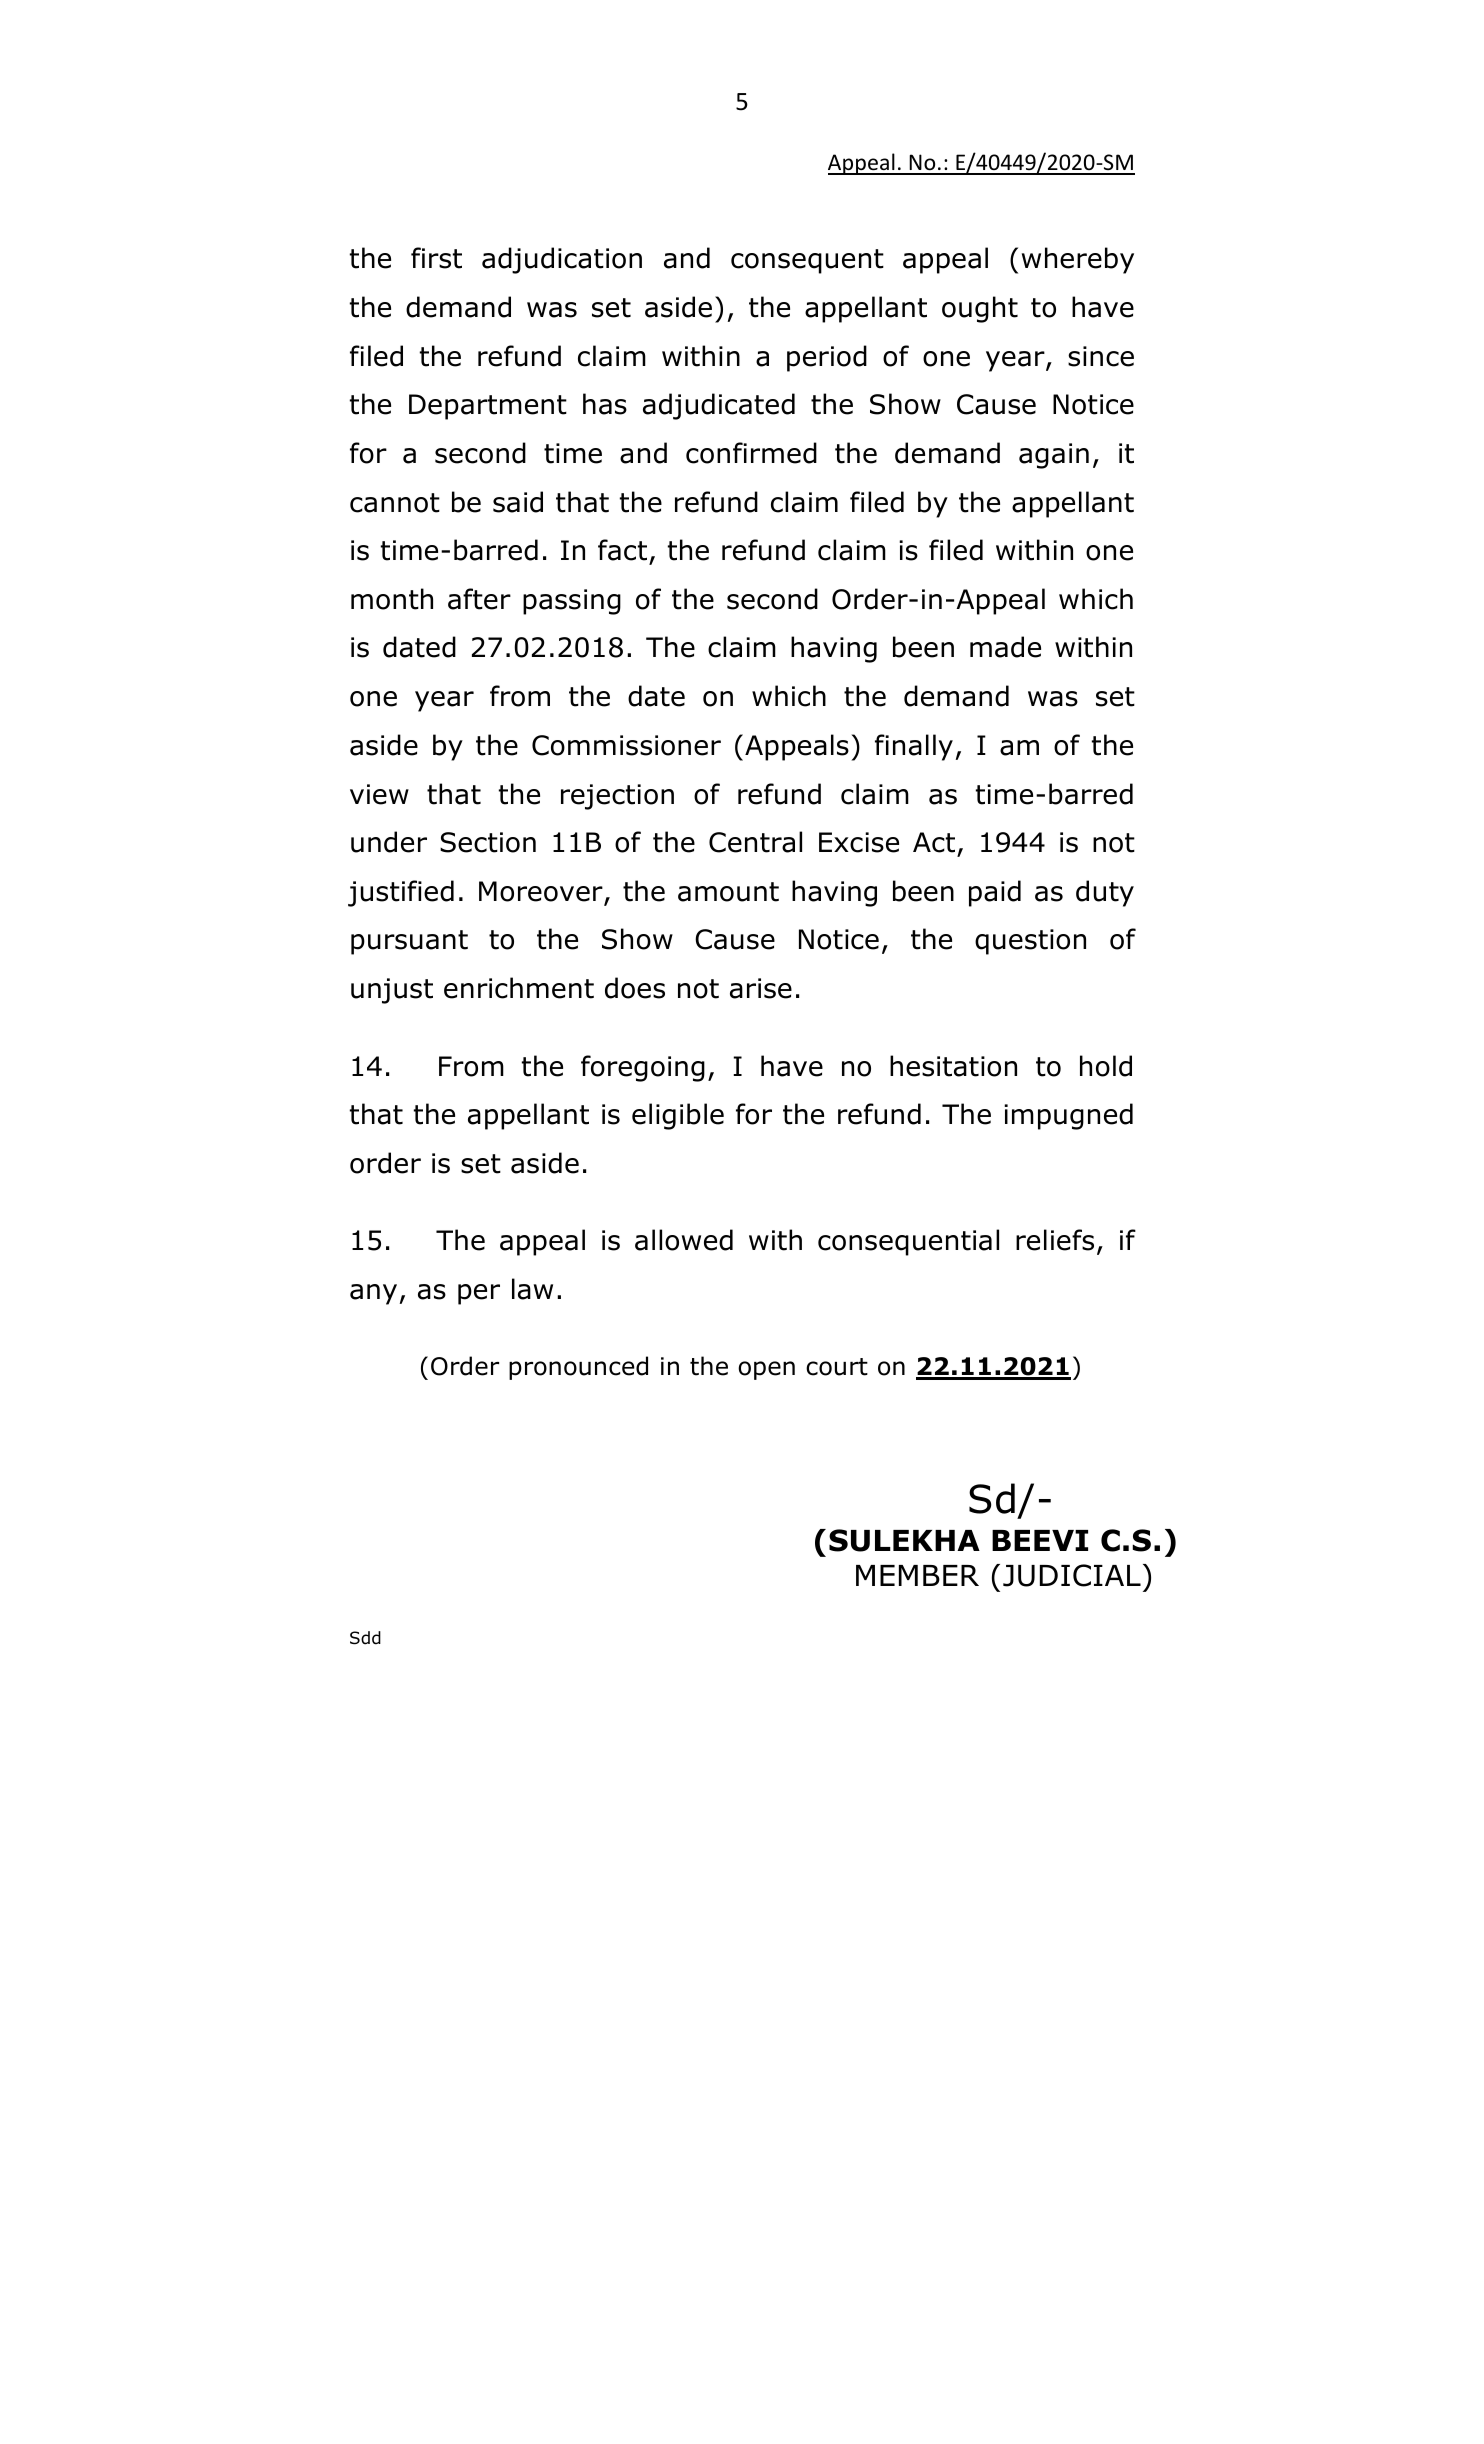 The height and width of the image is (2444, 1484). What do you see at coordinates (980, 309) in the image?
I see `ought` at bounding box center [980, 309].
